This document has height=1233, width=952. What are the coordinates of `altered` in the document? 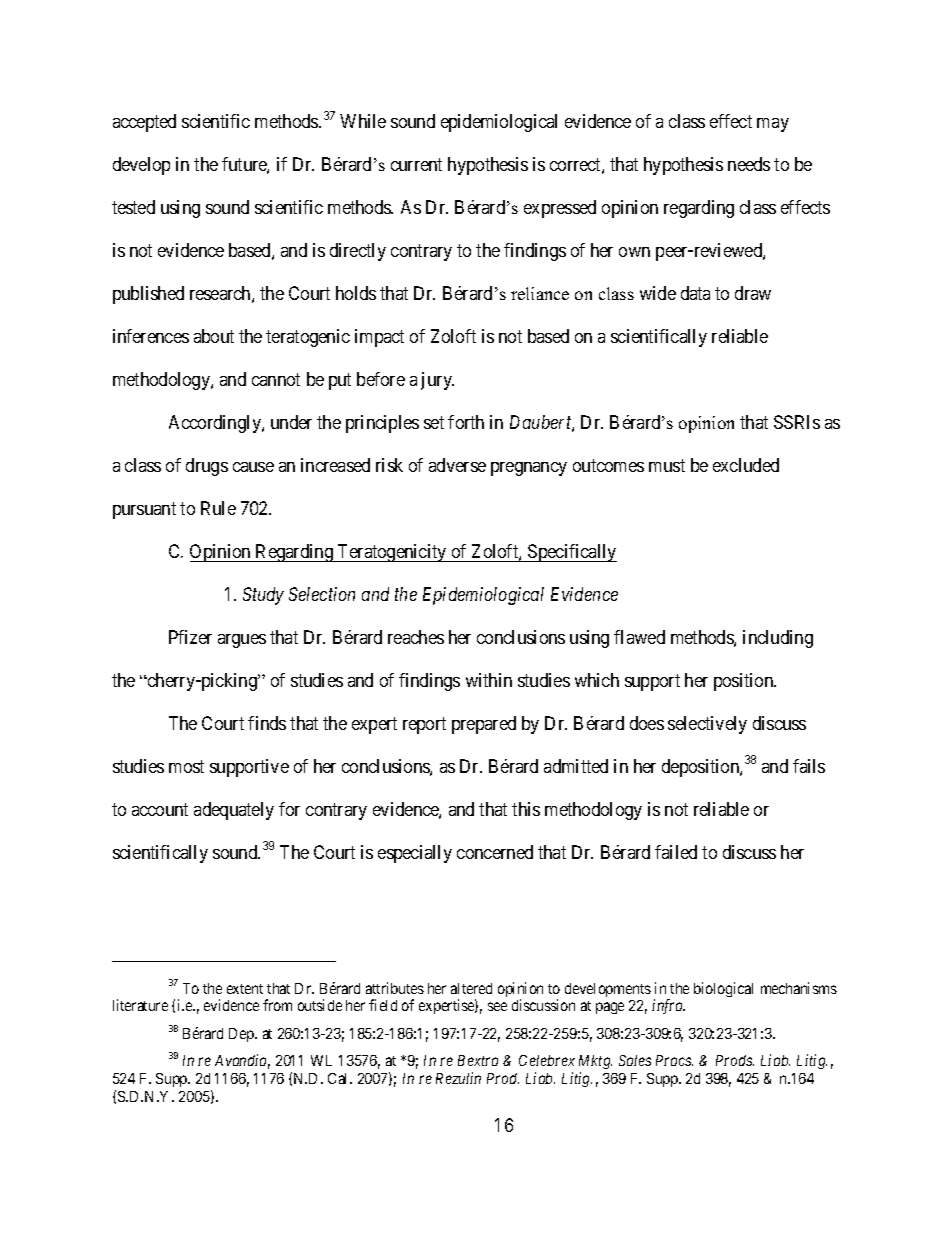 It's located at (471, 988).
